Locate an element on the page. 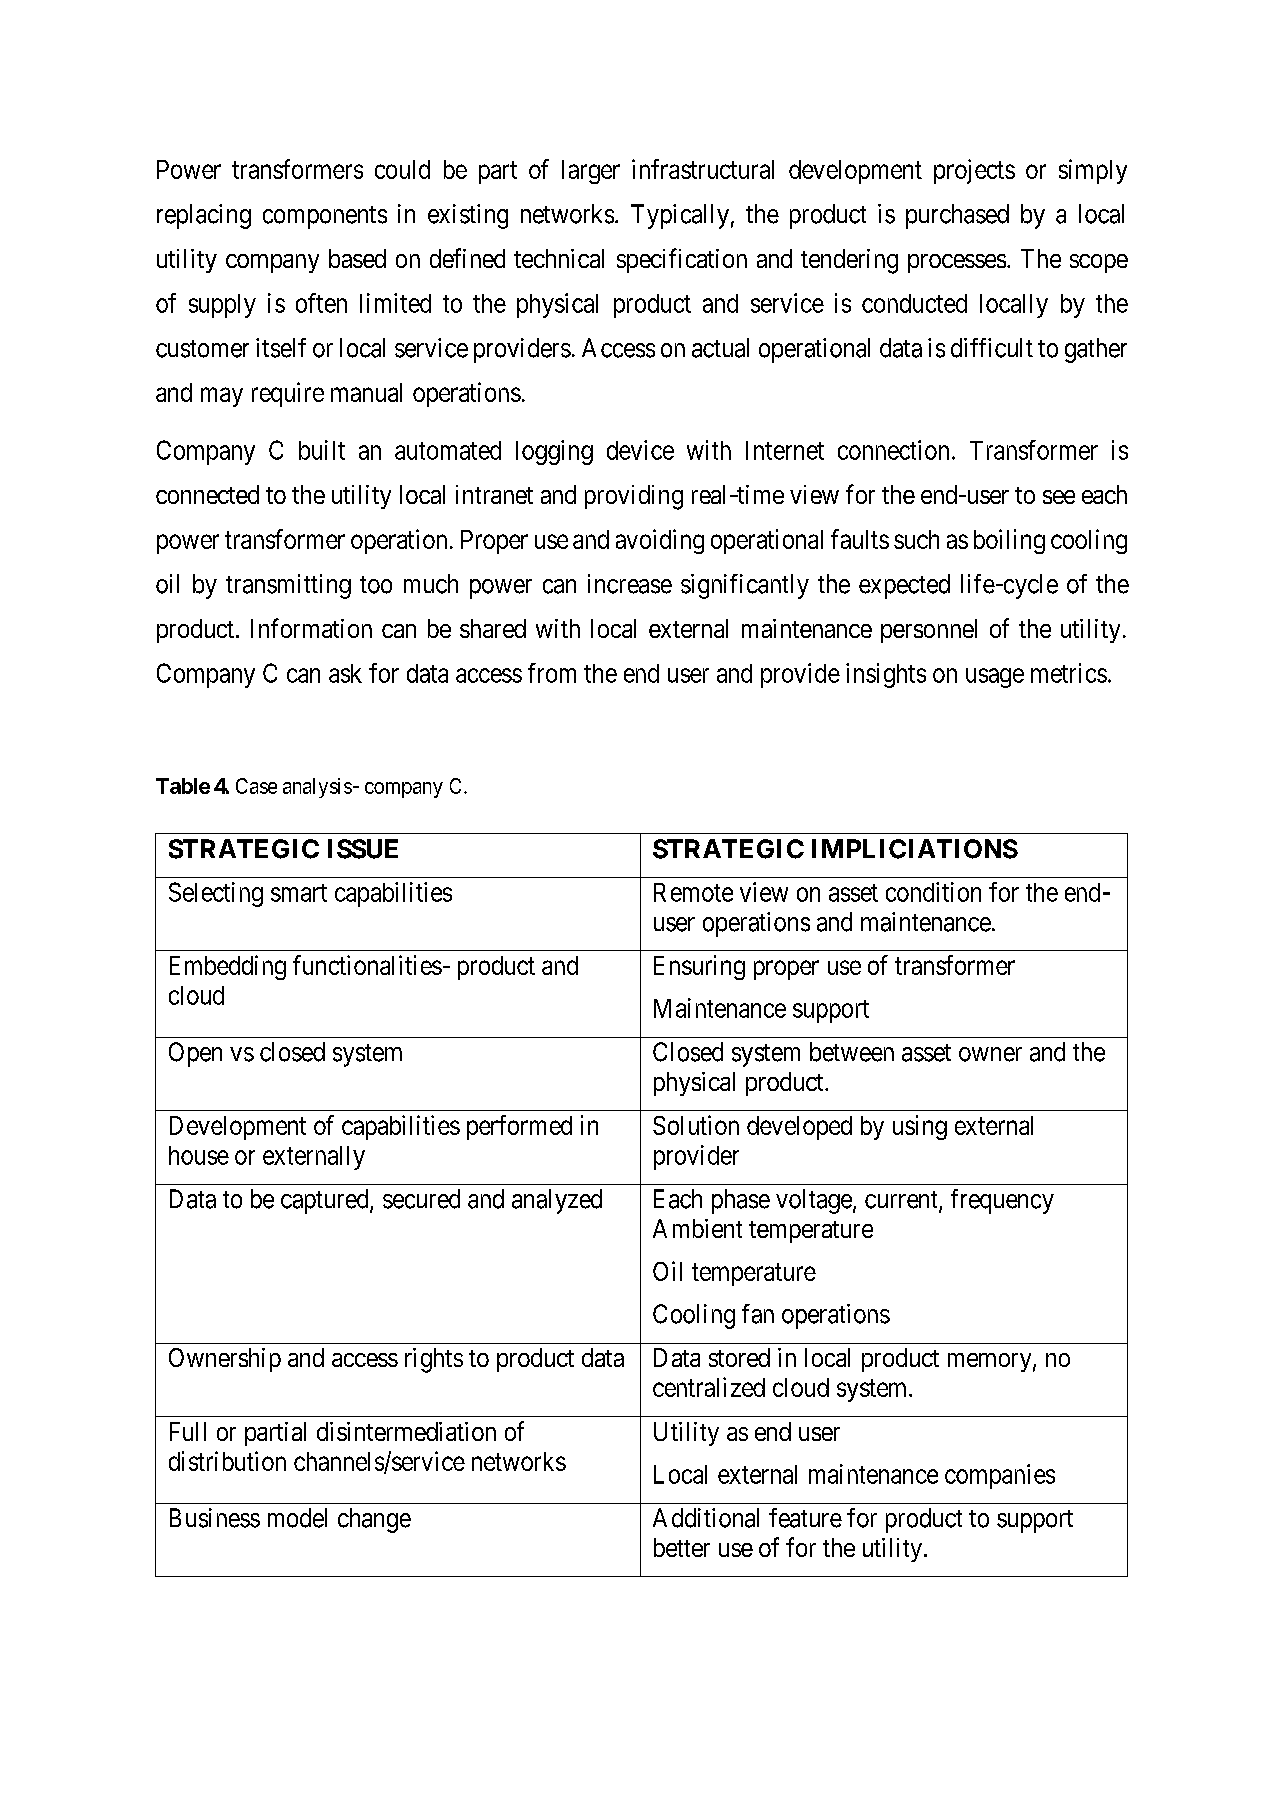 This image has height=1815, width=1283. smart is located at coordinates (299, 893).
